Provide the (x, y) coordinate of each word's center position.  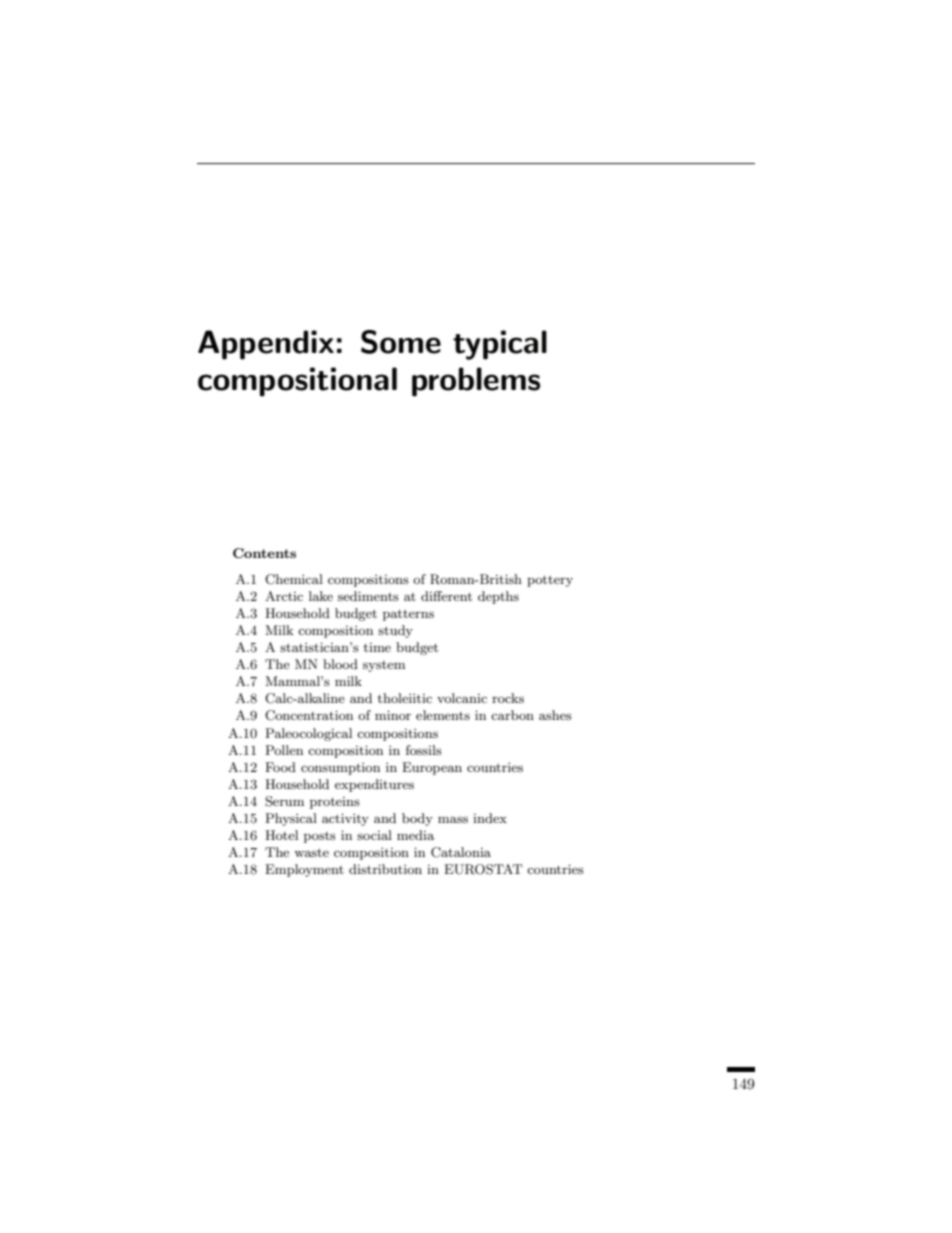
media (415, 835)
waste (311, 852)
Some (401, 342)
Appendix (266, 345)
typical (500, 345)
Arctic (284, 596)
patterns (408, 615)
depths (498, 597)
